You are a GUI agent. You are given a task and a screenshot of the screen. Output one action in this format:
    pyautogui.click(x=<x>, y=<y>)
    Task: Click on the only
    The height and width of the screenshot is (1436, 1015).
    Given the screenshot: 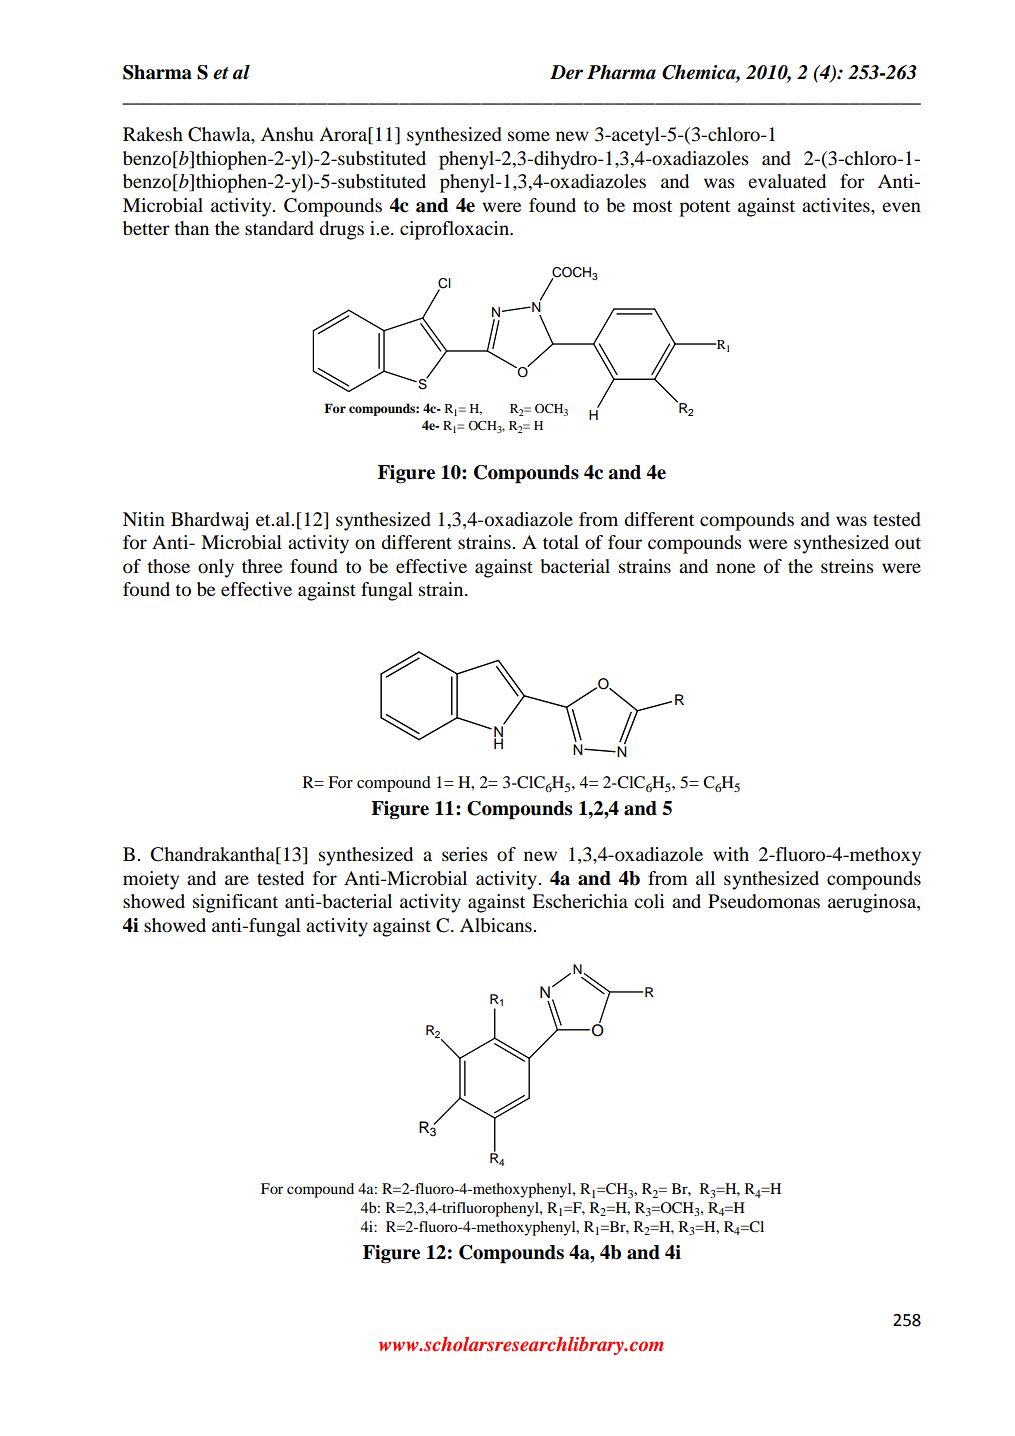 What is the action you would take?
    pyautogui.click(x=216, y=568)
